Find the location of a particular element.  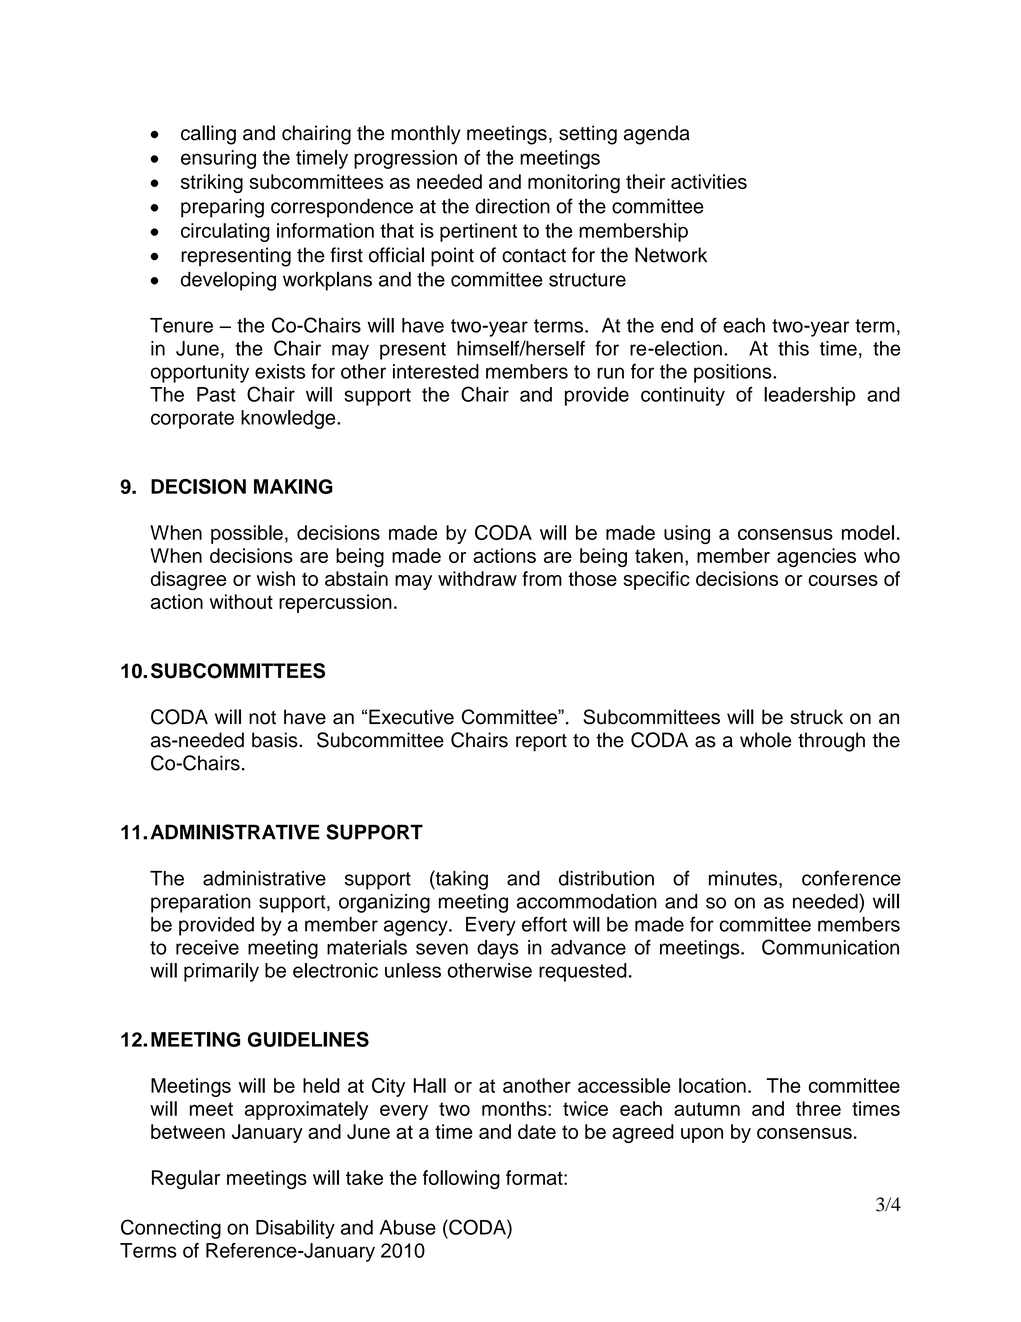

report is located at coordinates (541, 743).
